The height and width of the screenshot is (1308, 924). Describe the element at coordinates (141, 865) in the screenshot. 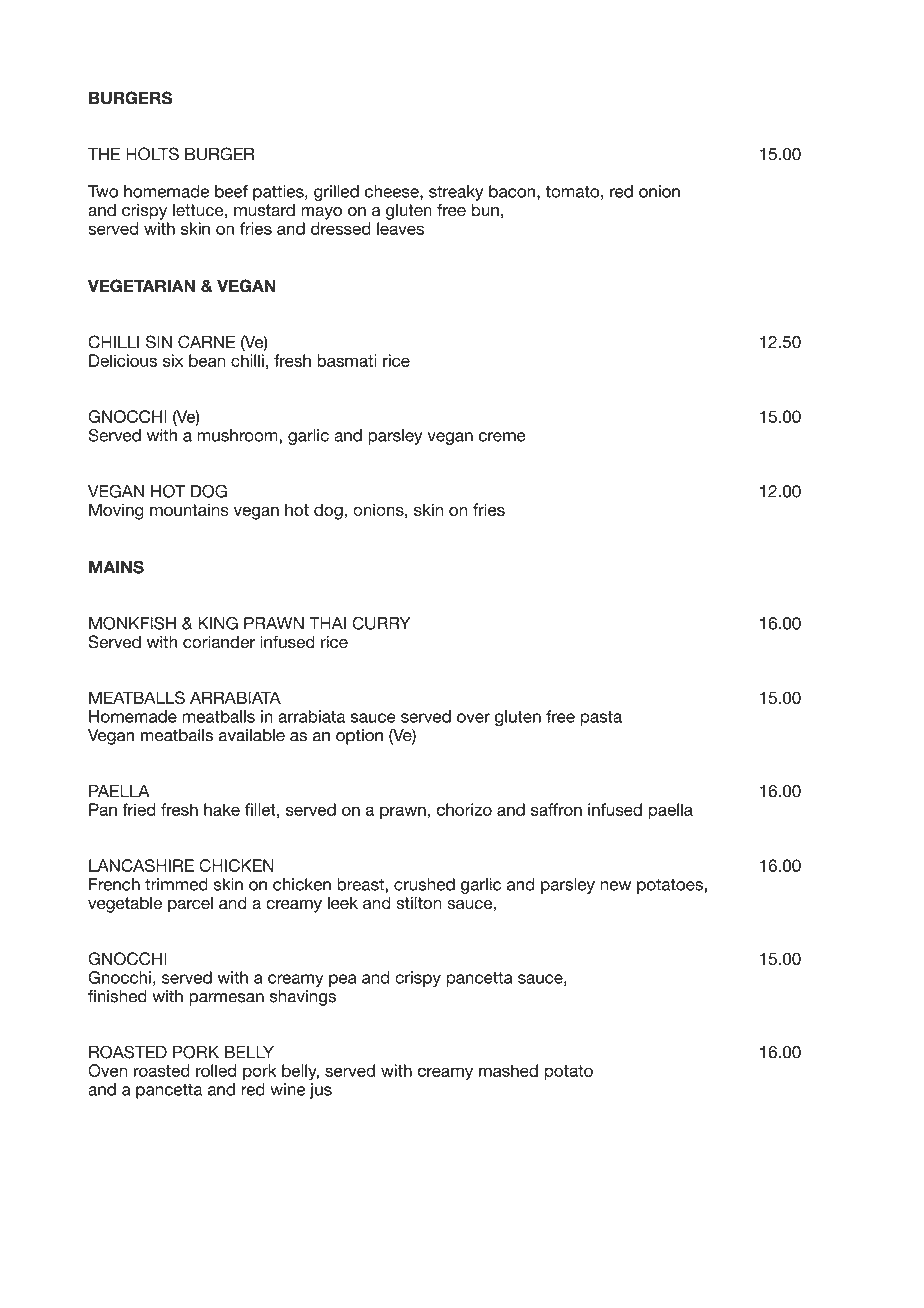

I see `LANCASHIRE` at that location.
